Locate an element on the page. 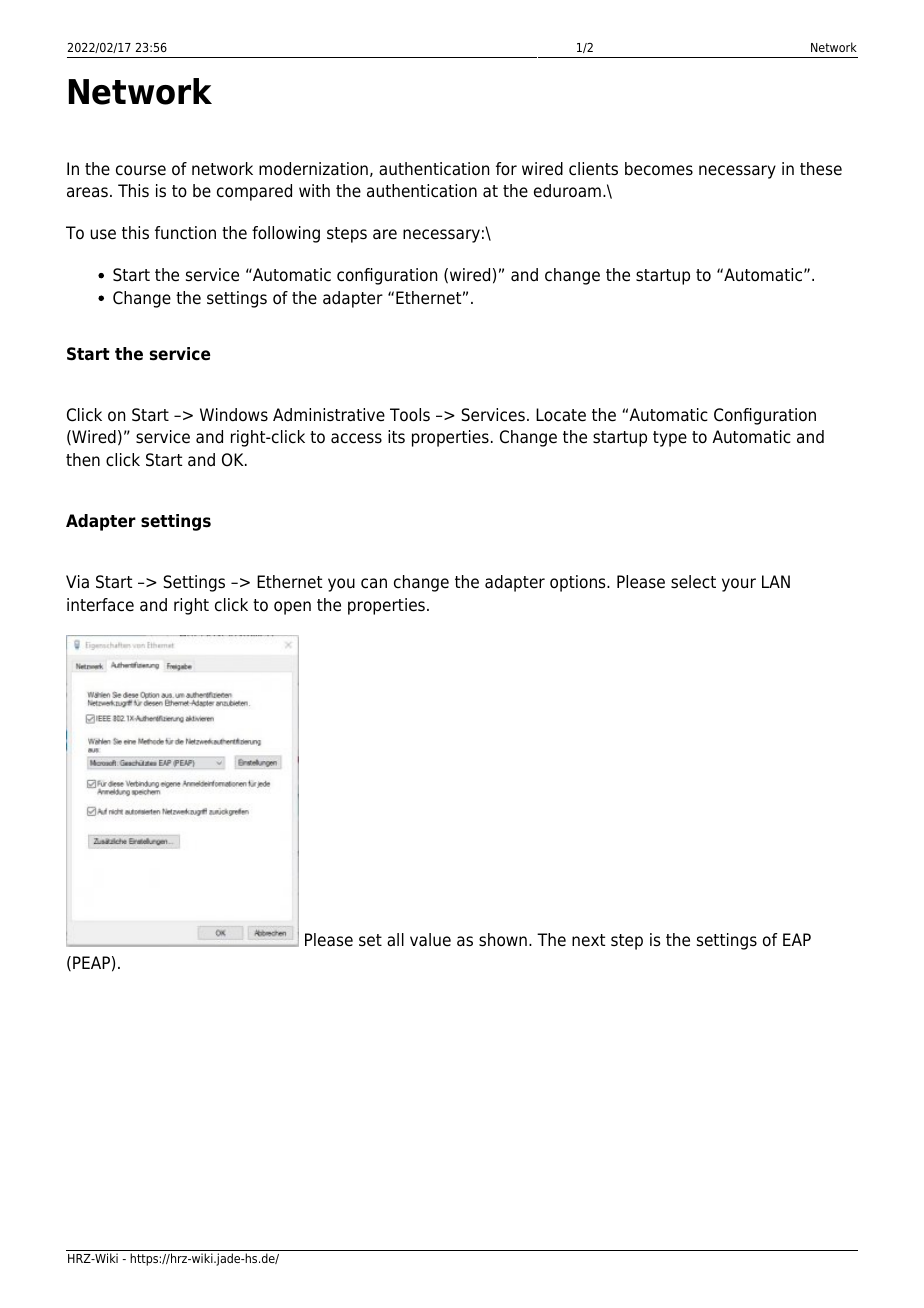  value is located at coordinates (430, 940).
